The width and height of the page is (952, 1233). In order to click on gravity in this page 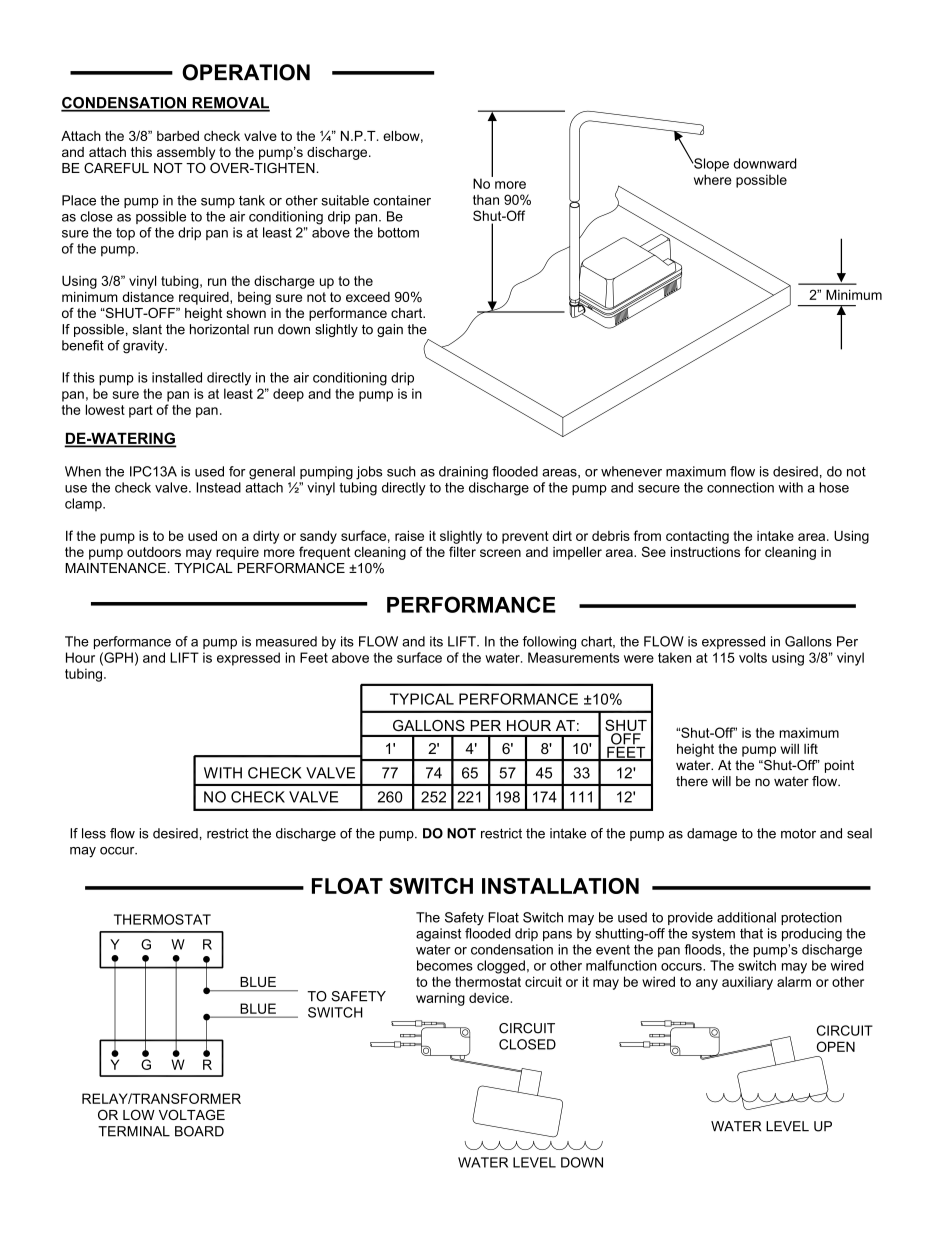, I will do `click(144, 347)`.
